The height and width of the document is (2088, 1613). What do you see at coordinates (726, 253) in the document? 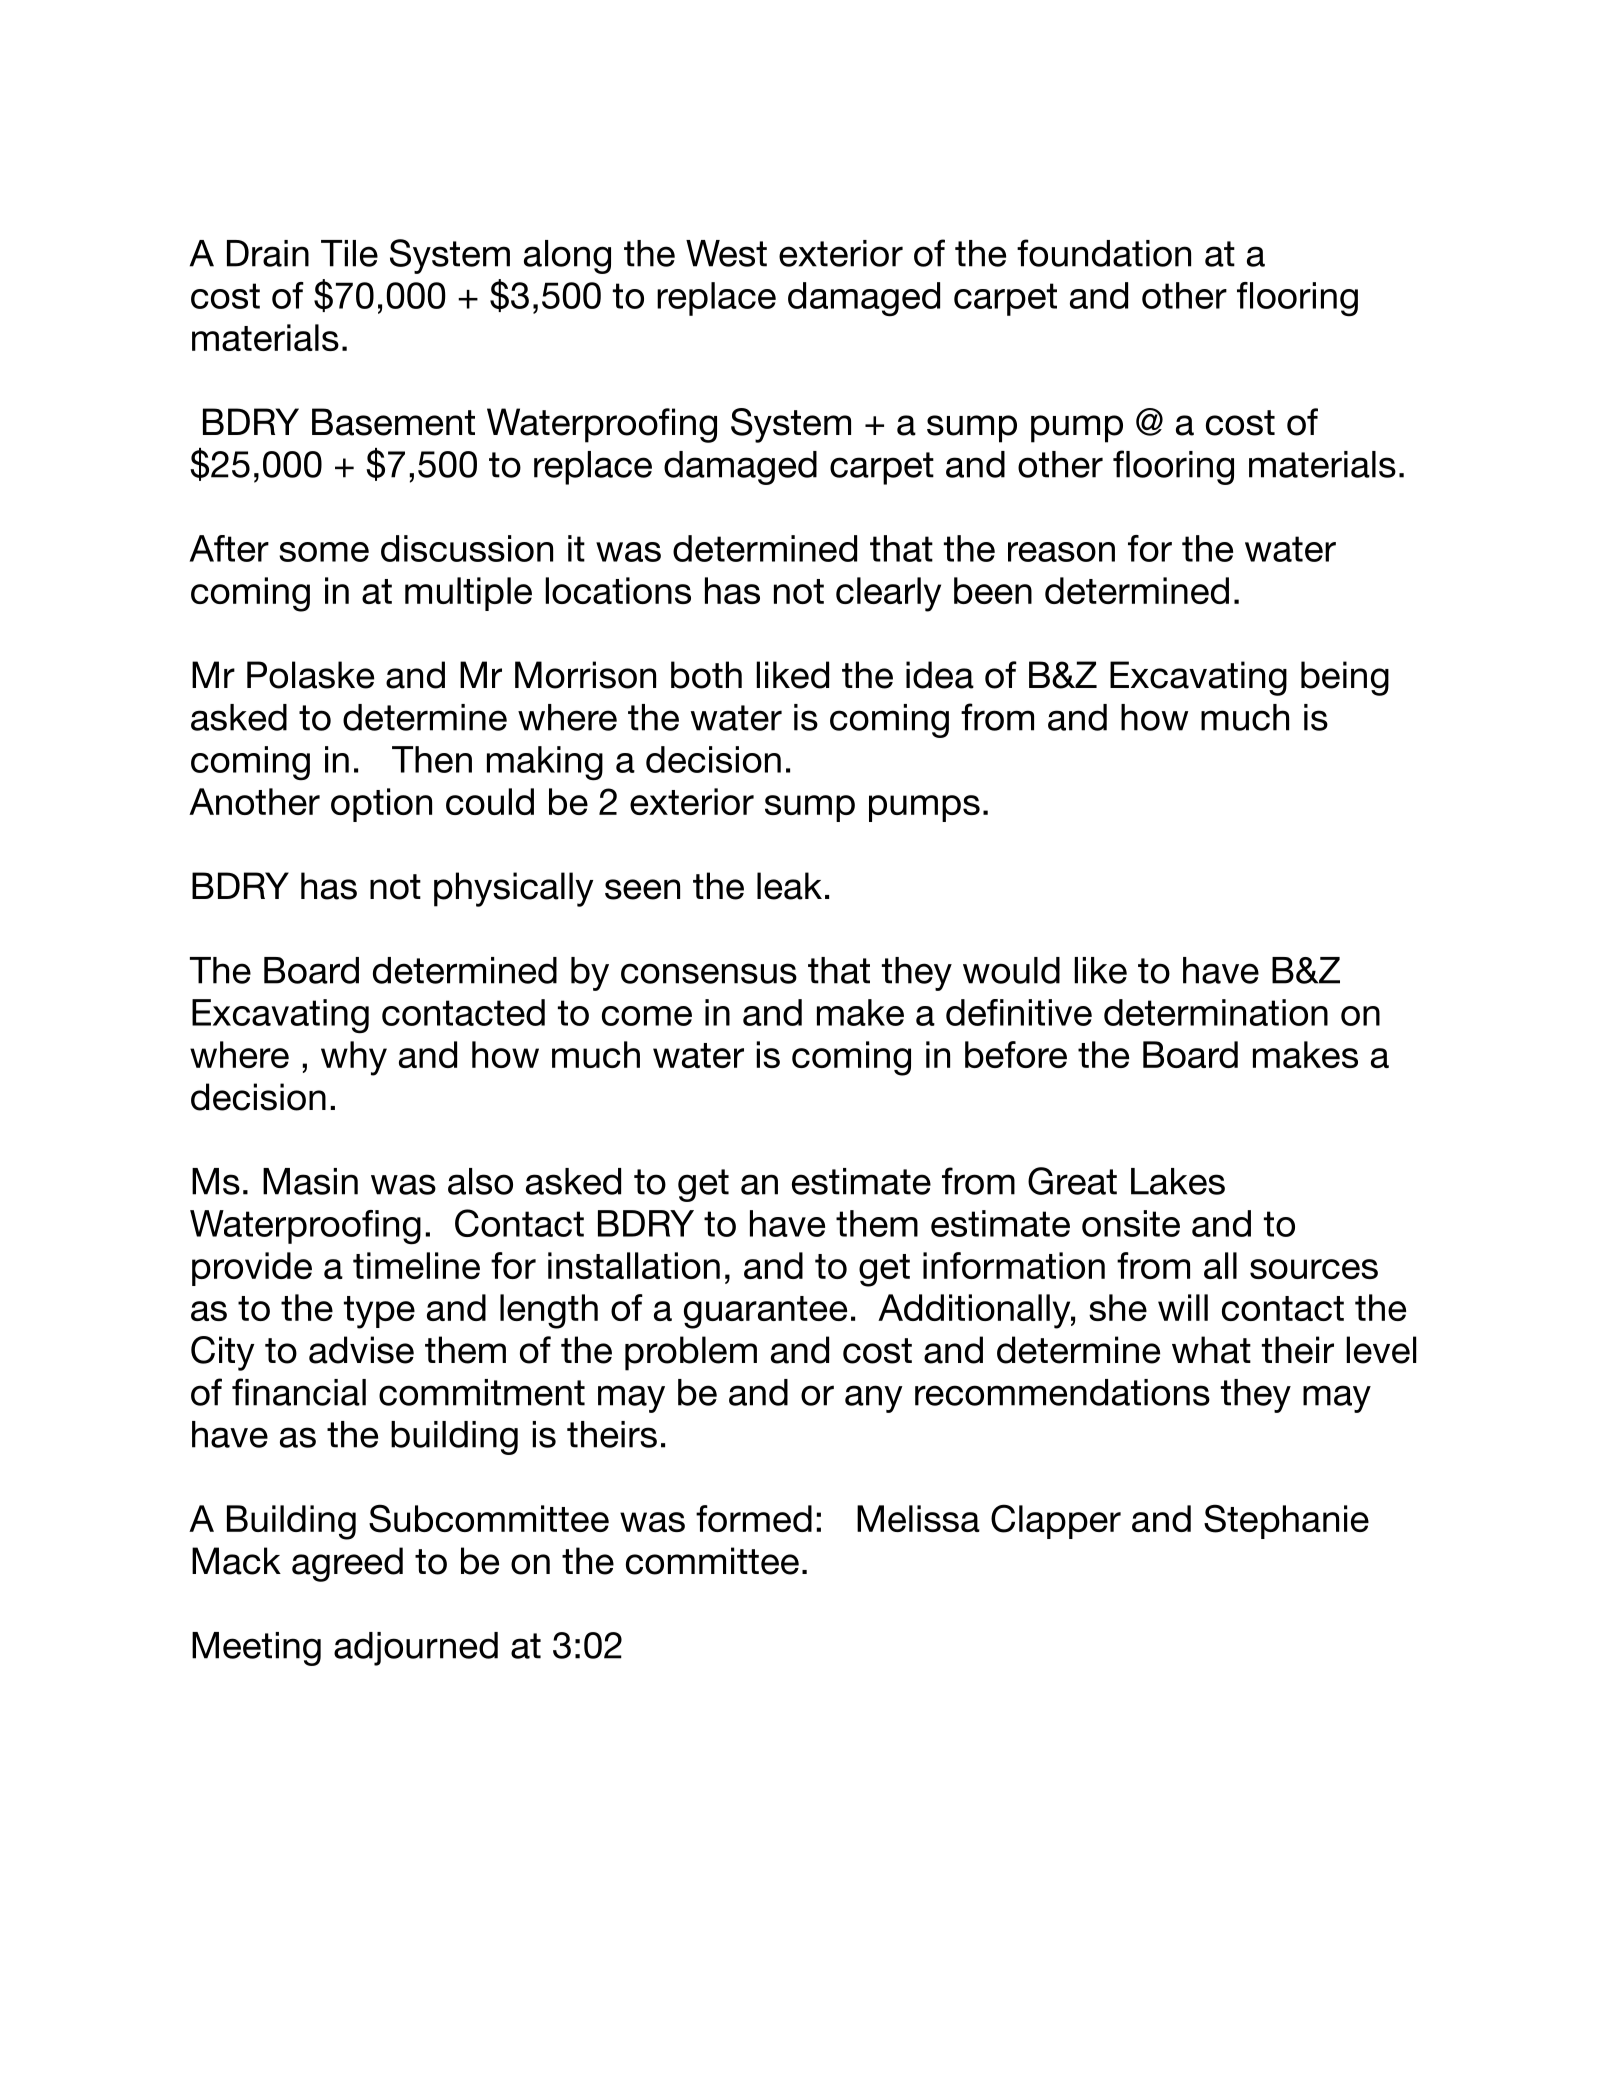
I see `West` at bounding box center [726, 253].
